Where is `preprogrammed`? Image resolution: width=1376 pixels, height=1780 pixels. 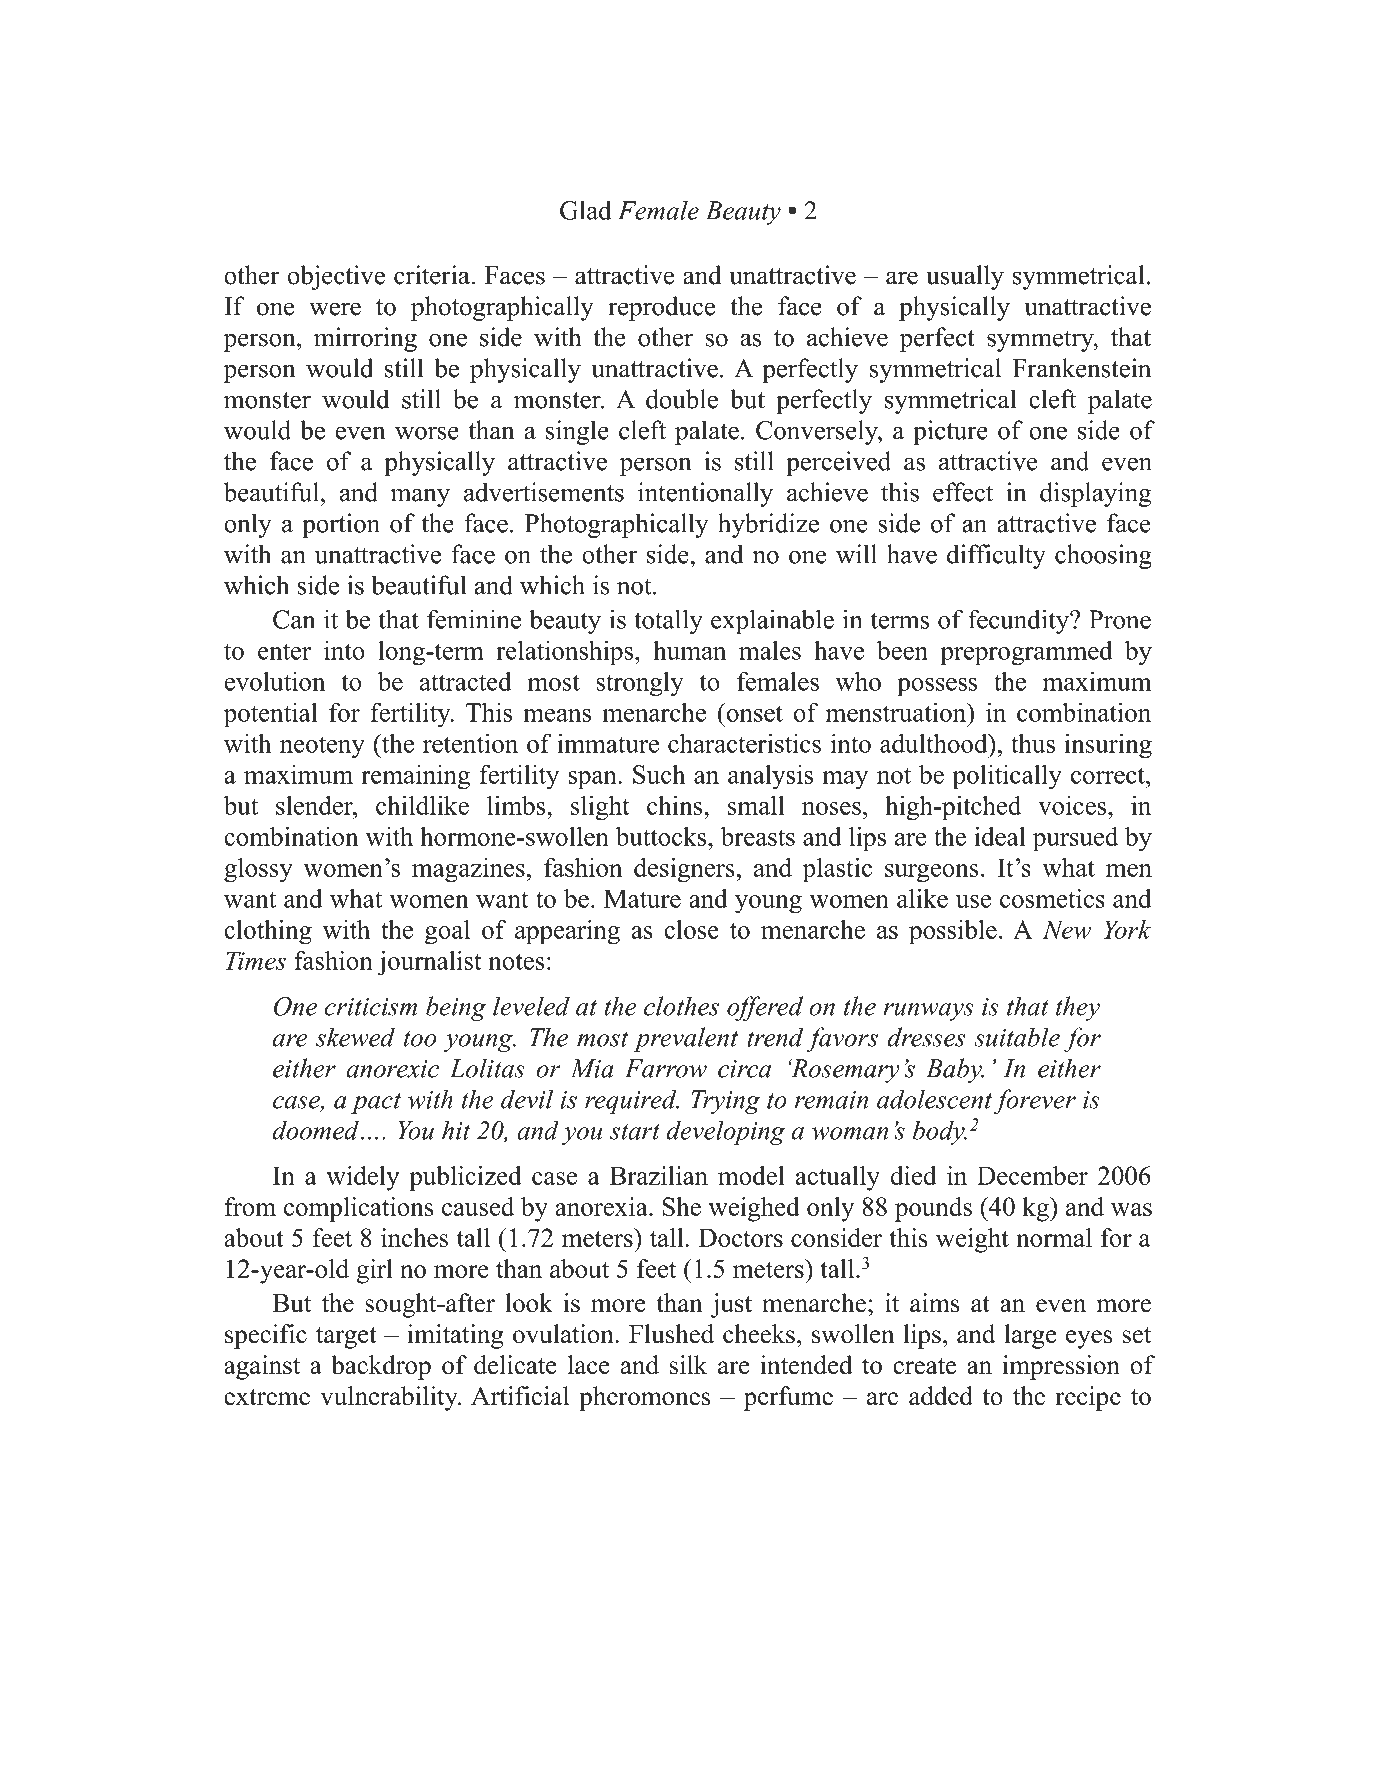
preprogrammed is located at coordinates (1026, 653).
